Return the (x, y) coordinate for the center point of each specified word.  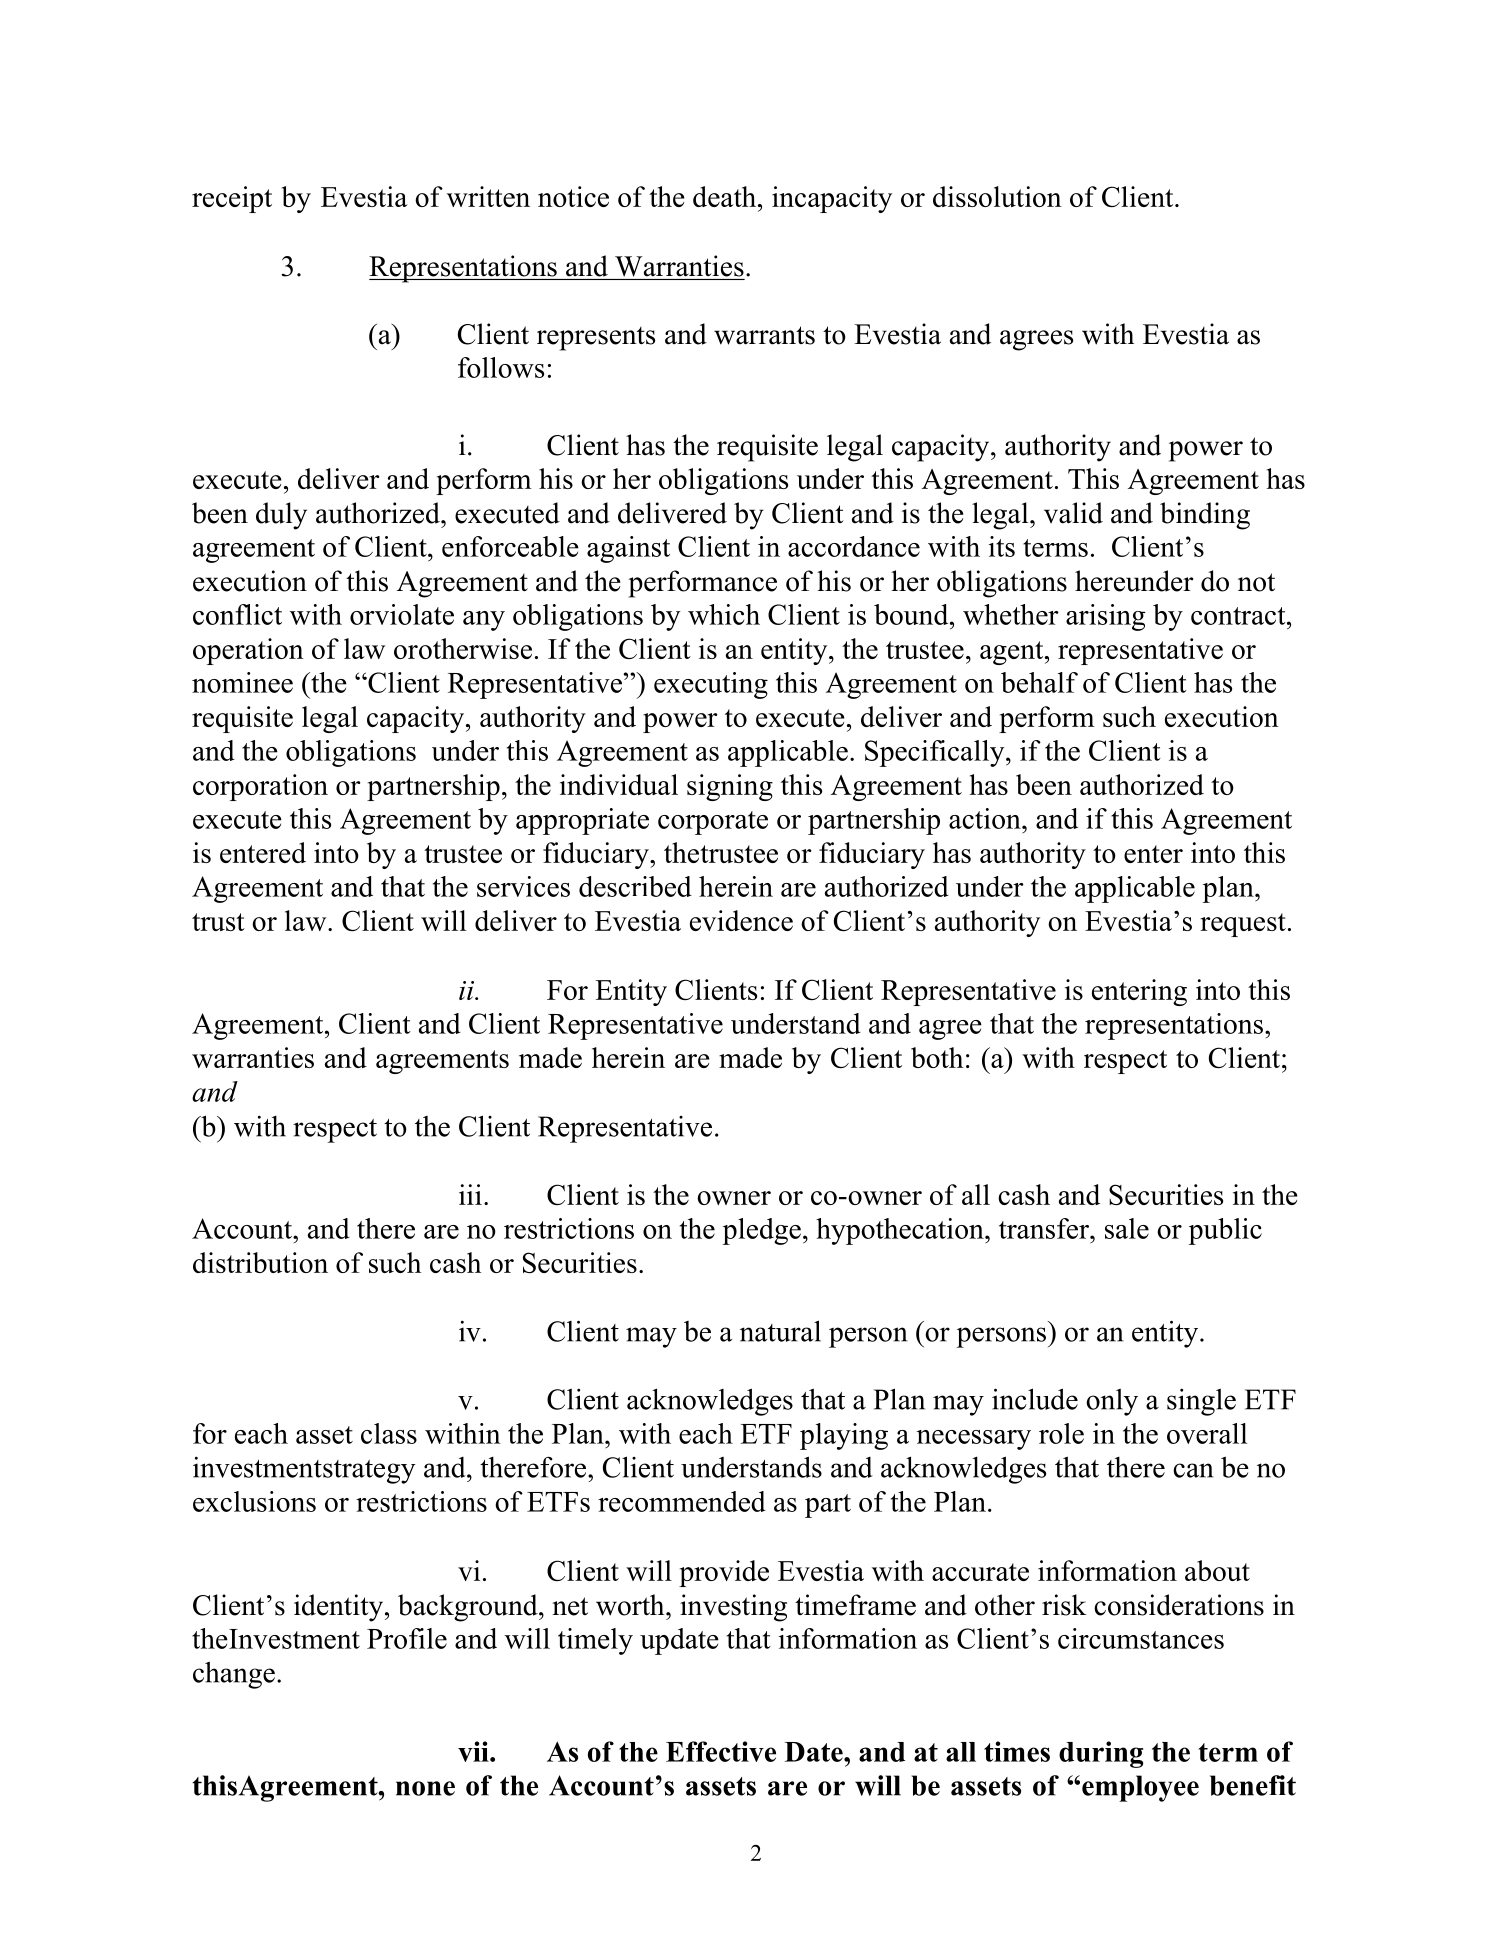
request (1243, 925)
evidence (741, 920)
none (425, 1788)
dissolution (997, 196)
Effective (721, 1751)
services (523, 886)
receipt (232, 199)
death (726, 196)
